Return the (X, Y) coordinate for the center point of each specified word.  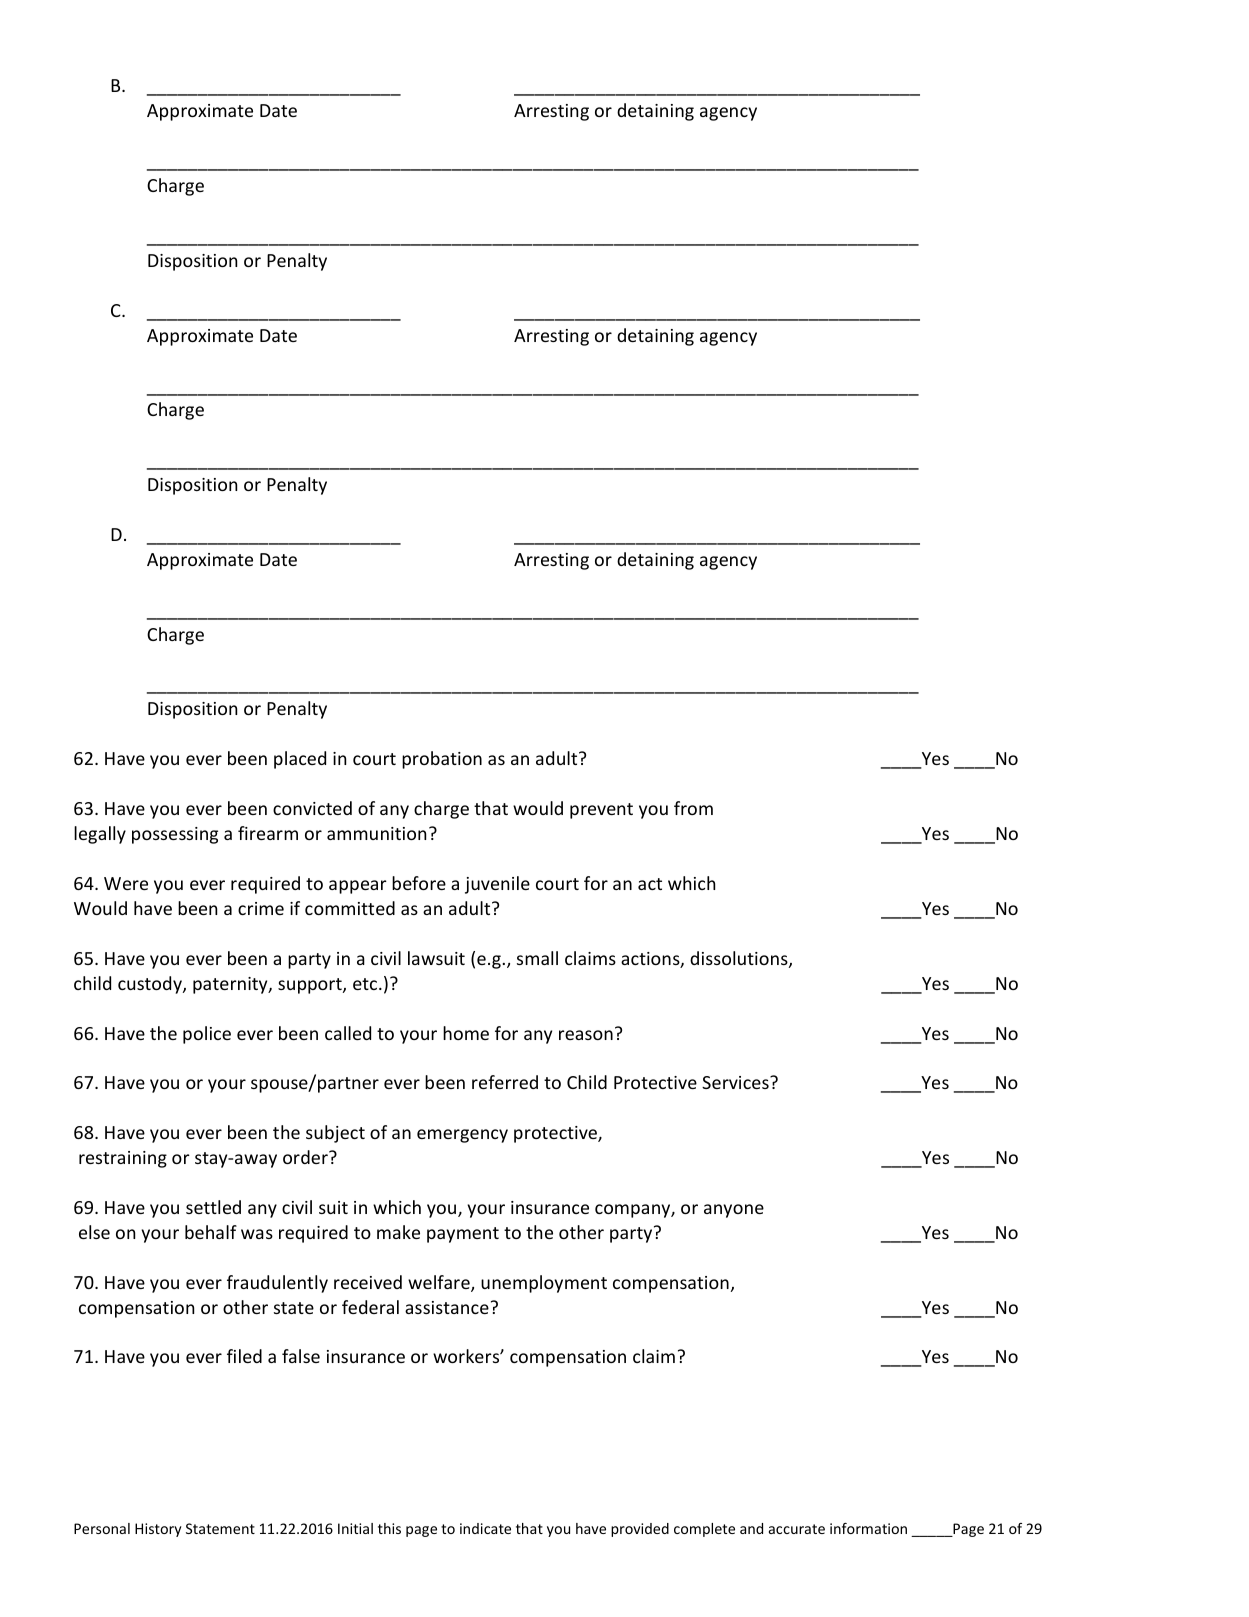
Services (736, 1082)
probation (442, 760)
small (537, 958)
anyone (734, 1211)
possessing (175, 835)
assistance (447, 1307)
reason (586, 1035)
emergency (462, 1136)
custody (151, 985)
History (158, 1530)
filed (244, 1356)
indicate (485, 1528)
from (693, 808)
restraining (123, 1159)
